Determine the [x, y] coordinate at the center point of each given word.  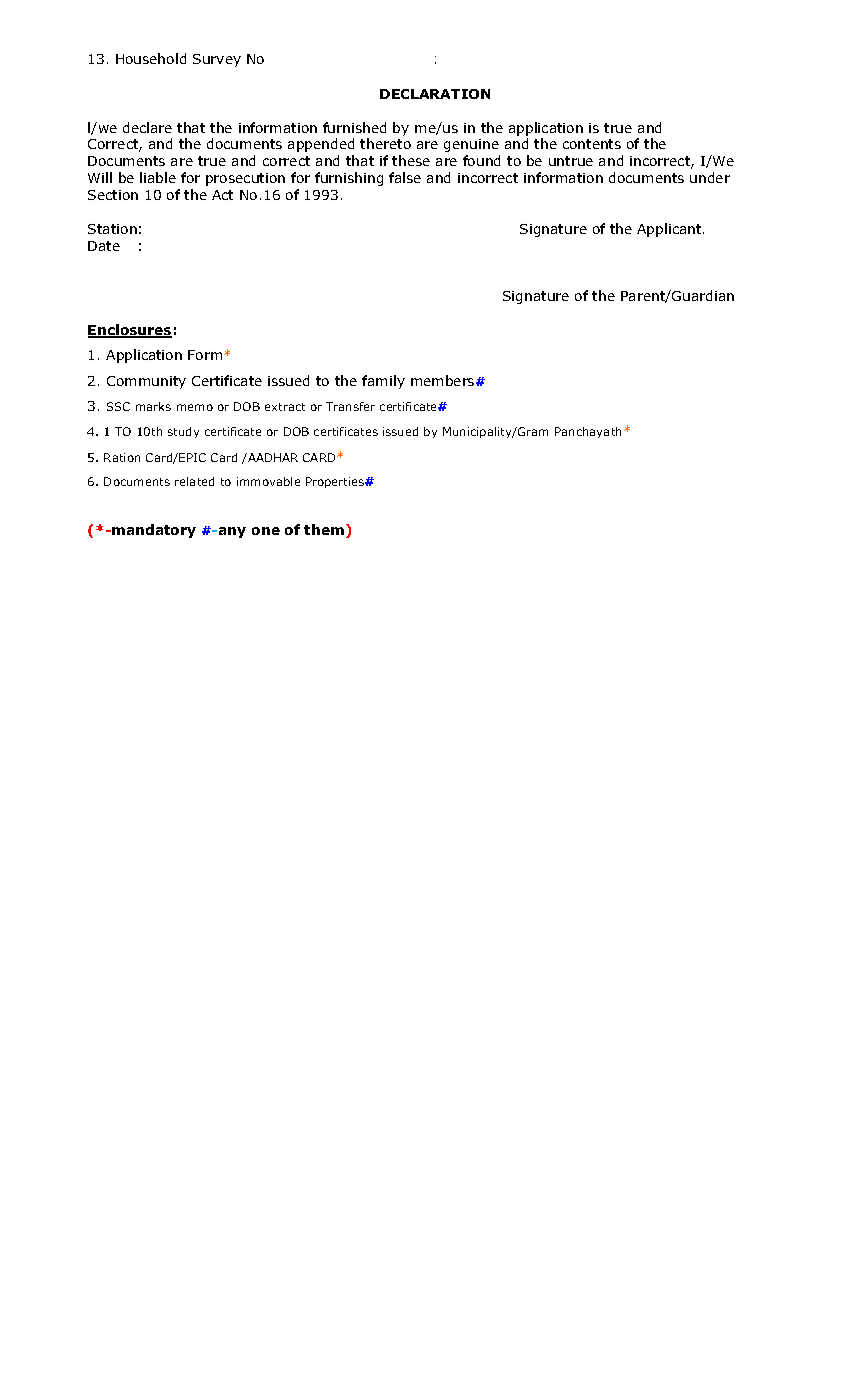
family [383, 382]
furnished [354, 127]
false [405, 177]
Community [146, 382]
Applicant [670, 230]
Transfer [350, 406]
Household [151, 58]
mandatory [154, 531]
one [266, 531]
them [324, 529]
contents [592, 144]
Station [112, 229]
